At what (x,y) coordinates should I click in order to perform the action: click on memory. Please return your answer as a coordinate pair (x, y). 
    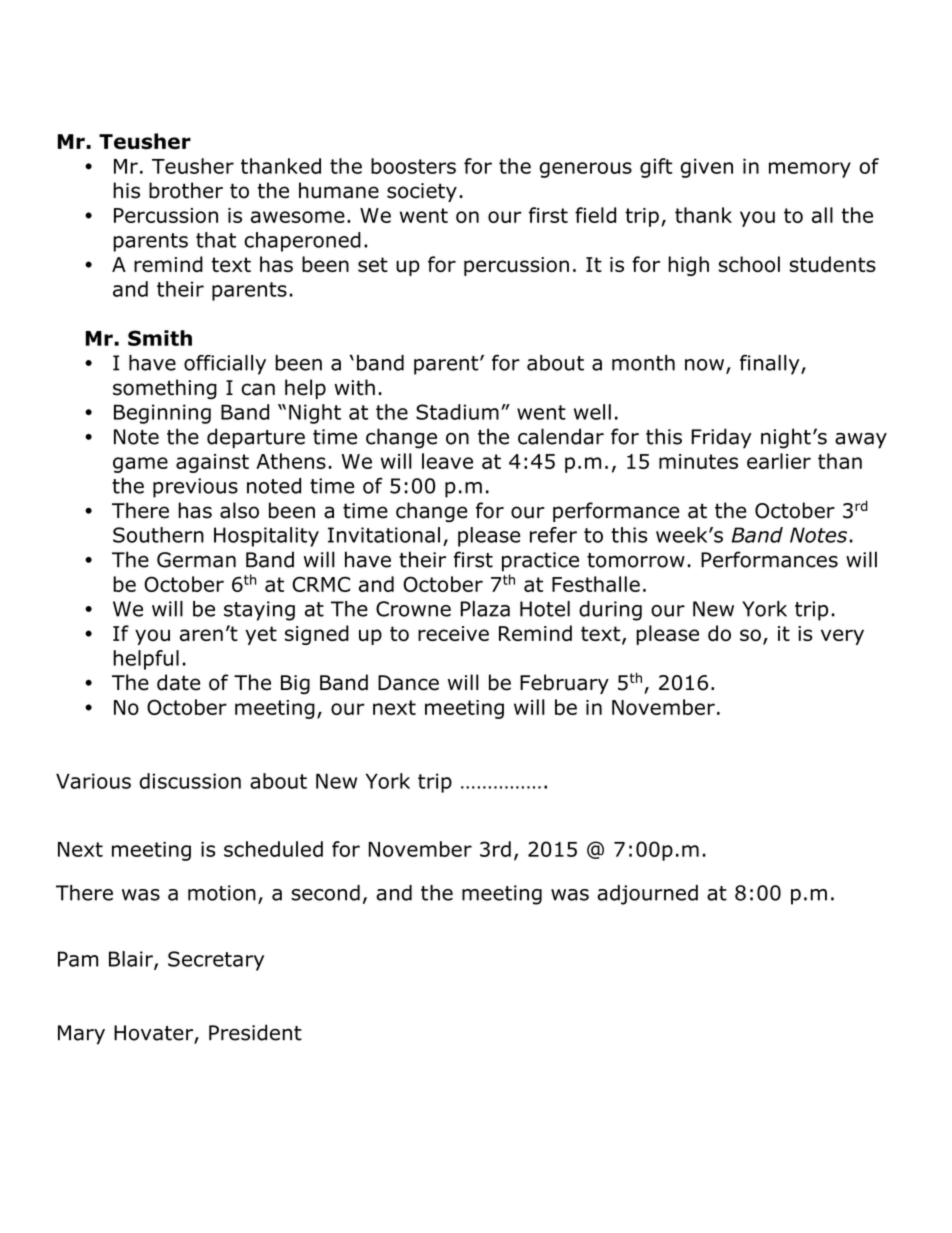
    Looking at the image, I should click on (810, 170).
